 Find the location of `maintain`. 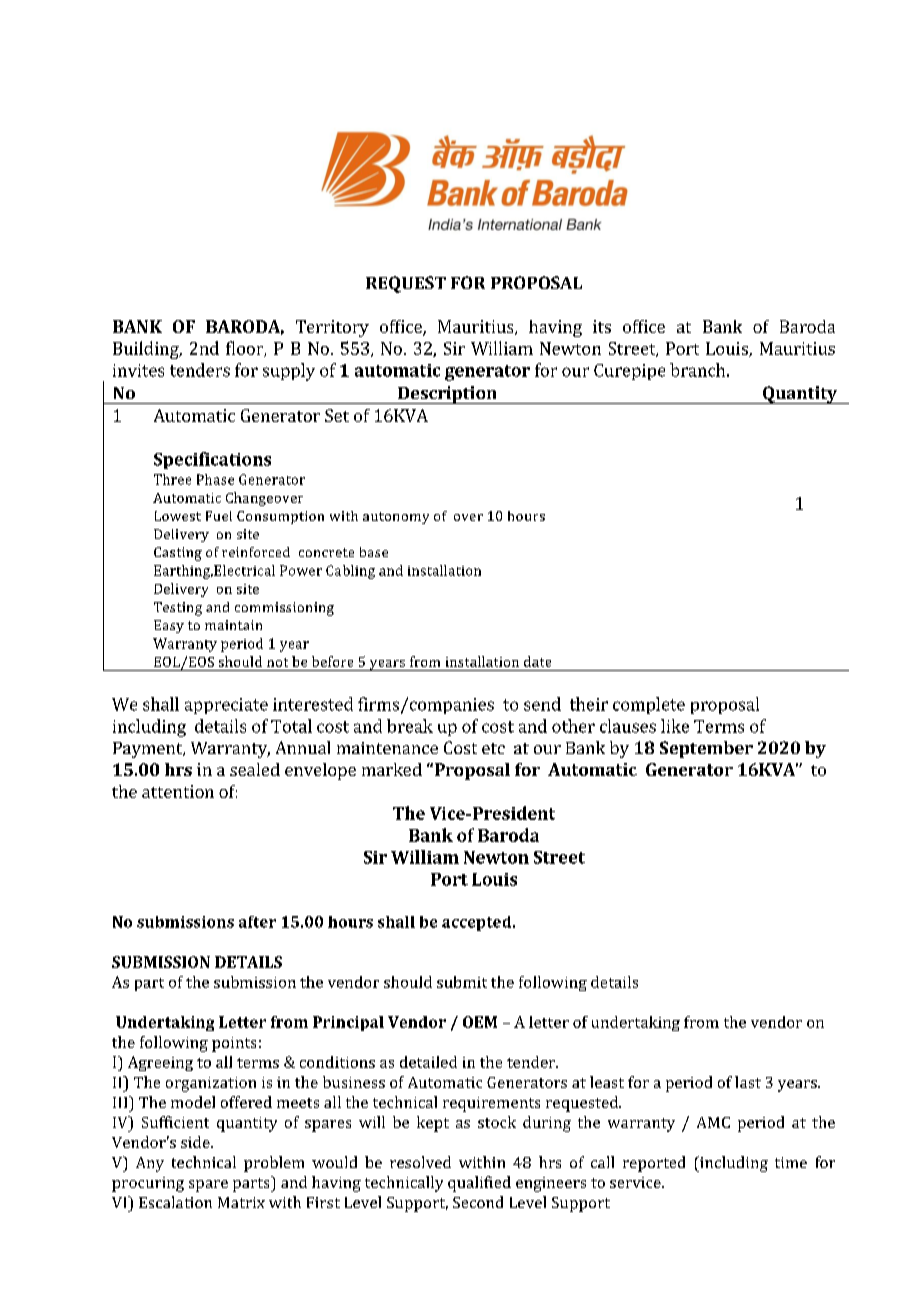

maintain is located at coordinates (233, 625).
